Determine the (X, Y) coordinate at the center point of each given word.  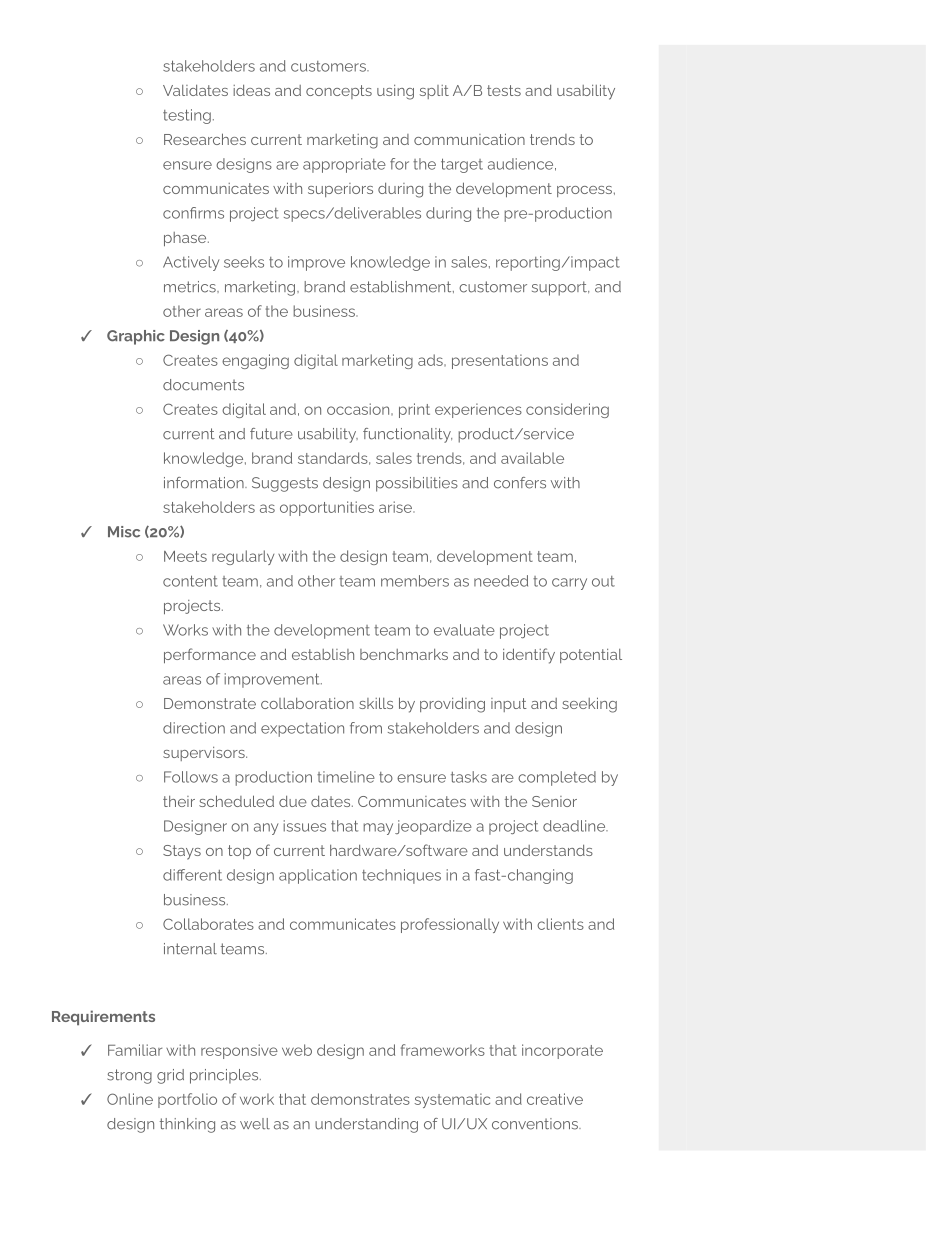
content (190, 581)
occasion (359, 409)
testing (187, 116)
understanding (366, 1125)
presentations (500, 361)
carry (569, 584)
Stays (182, 852)
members (415, 581)
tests (504, 90)
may (378, 829)
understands (548, 850)
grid (170, 1076)
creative (555, 1099)
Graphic (136, 337)
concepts (339, 92)
